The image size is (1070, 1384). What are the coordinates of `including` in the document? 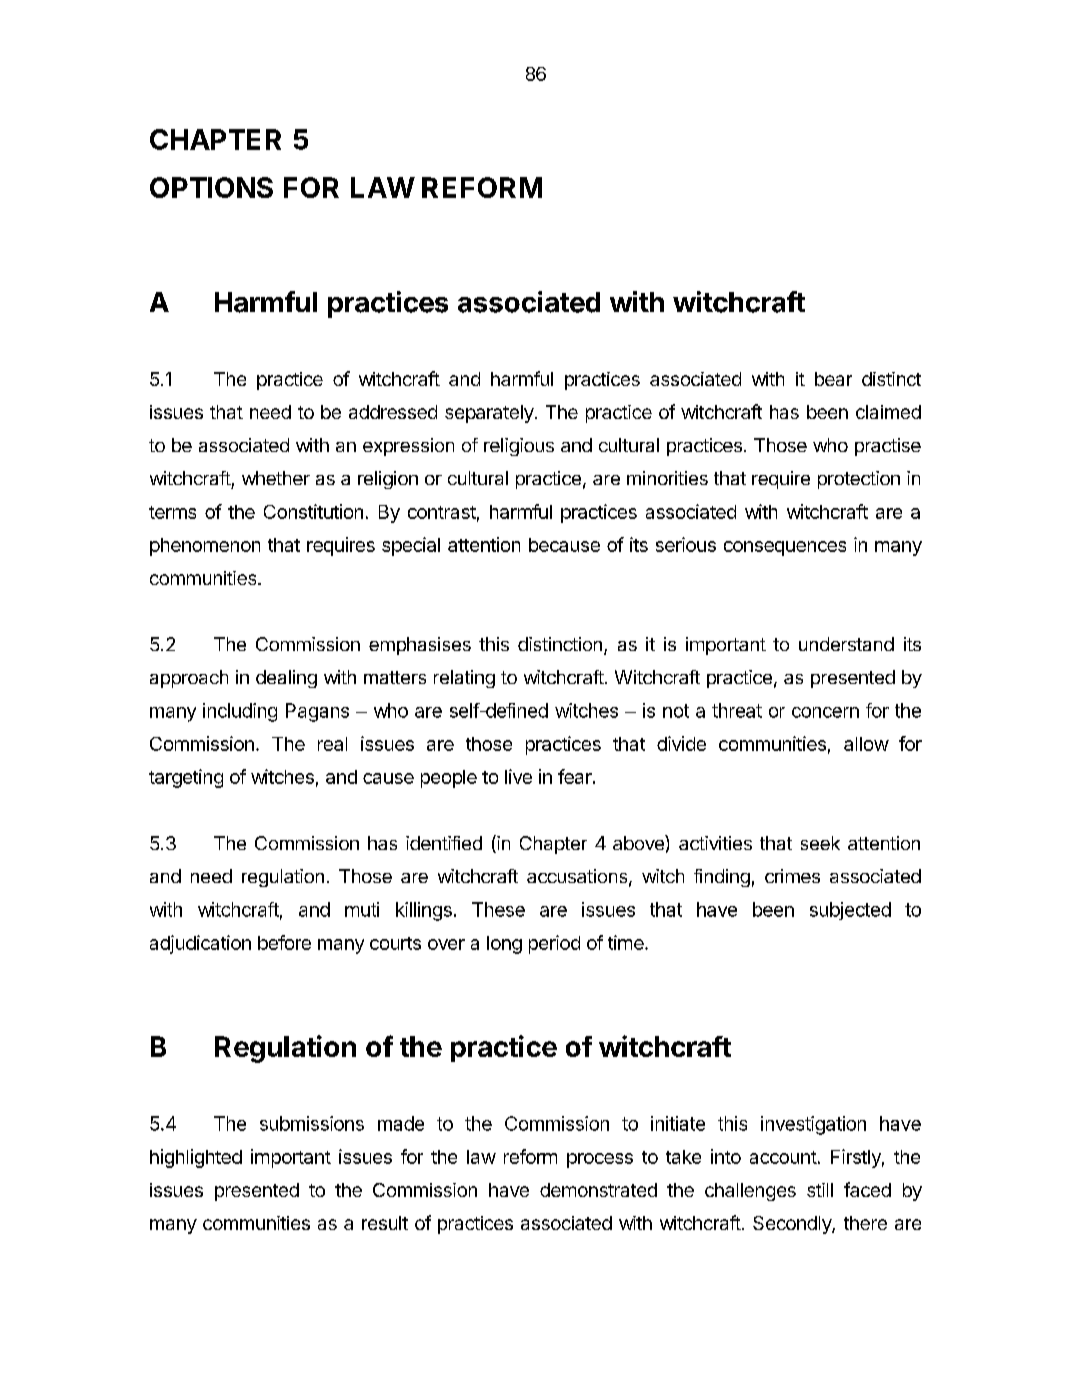 It's located at (240, 712).
